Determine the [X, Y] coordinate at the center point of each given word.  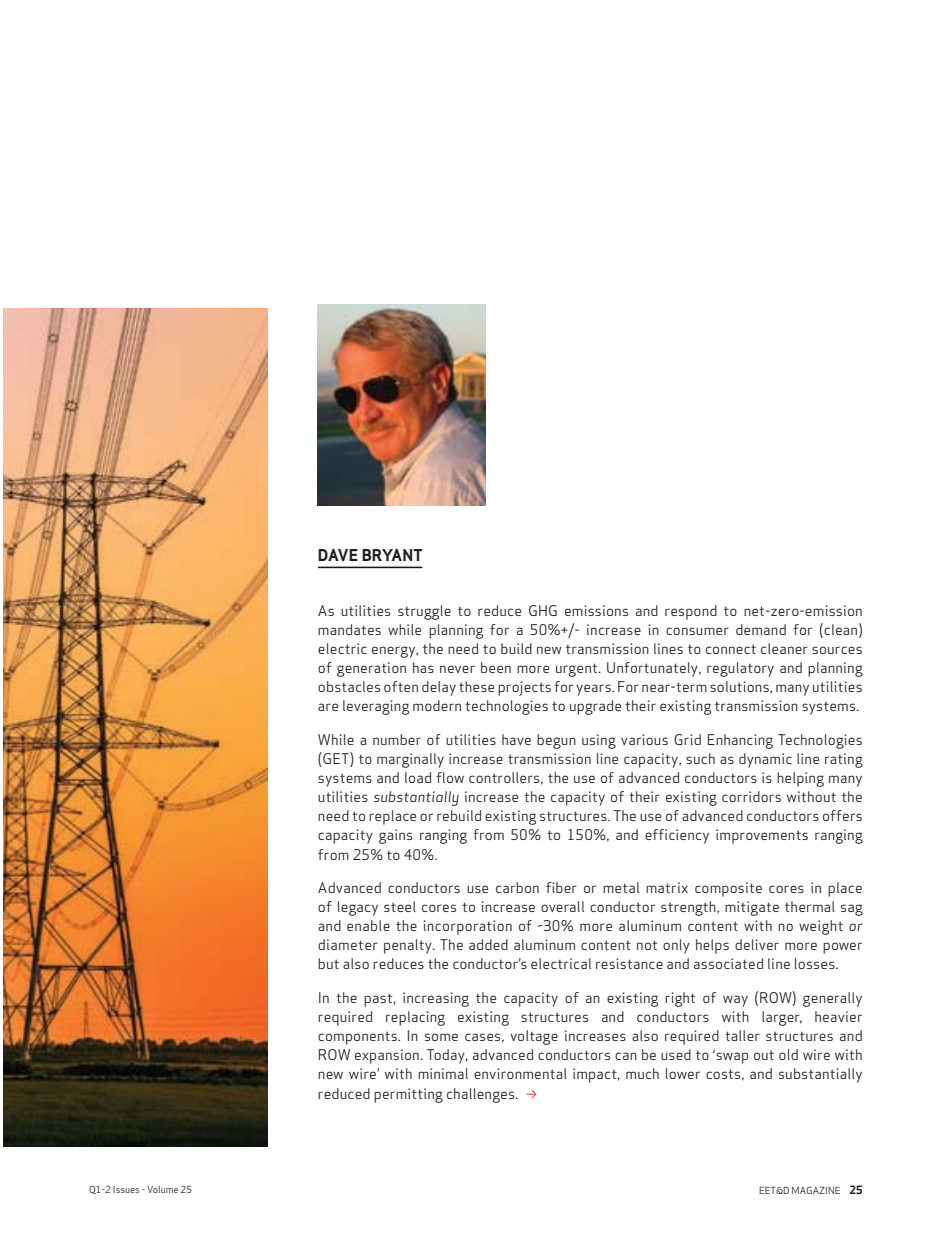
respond [691, 612]
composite [728, 889]
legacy [358, 908]
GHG [543, 610]
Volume [162, 1189]
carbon [517, 887]
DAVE [338, 555]
